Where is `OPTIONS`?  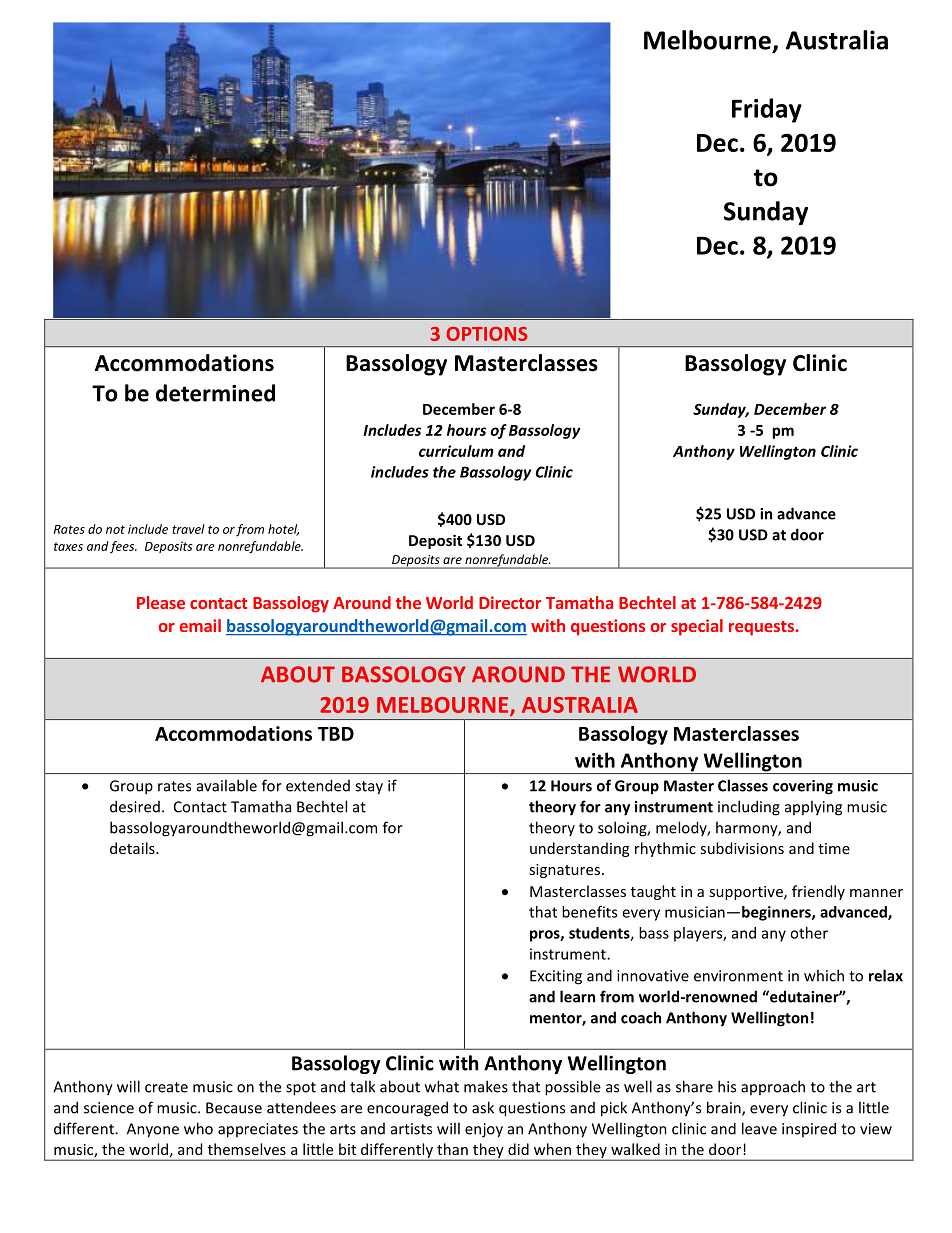 OPTIONS is located at coordinates (487, 334).
